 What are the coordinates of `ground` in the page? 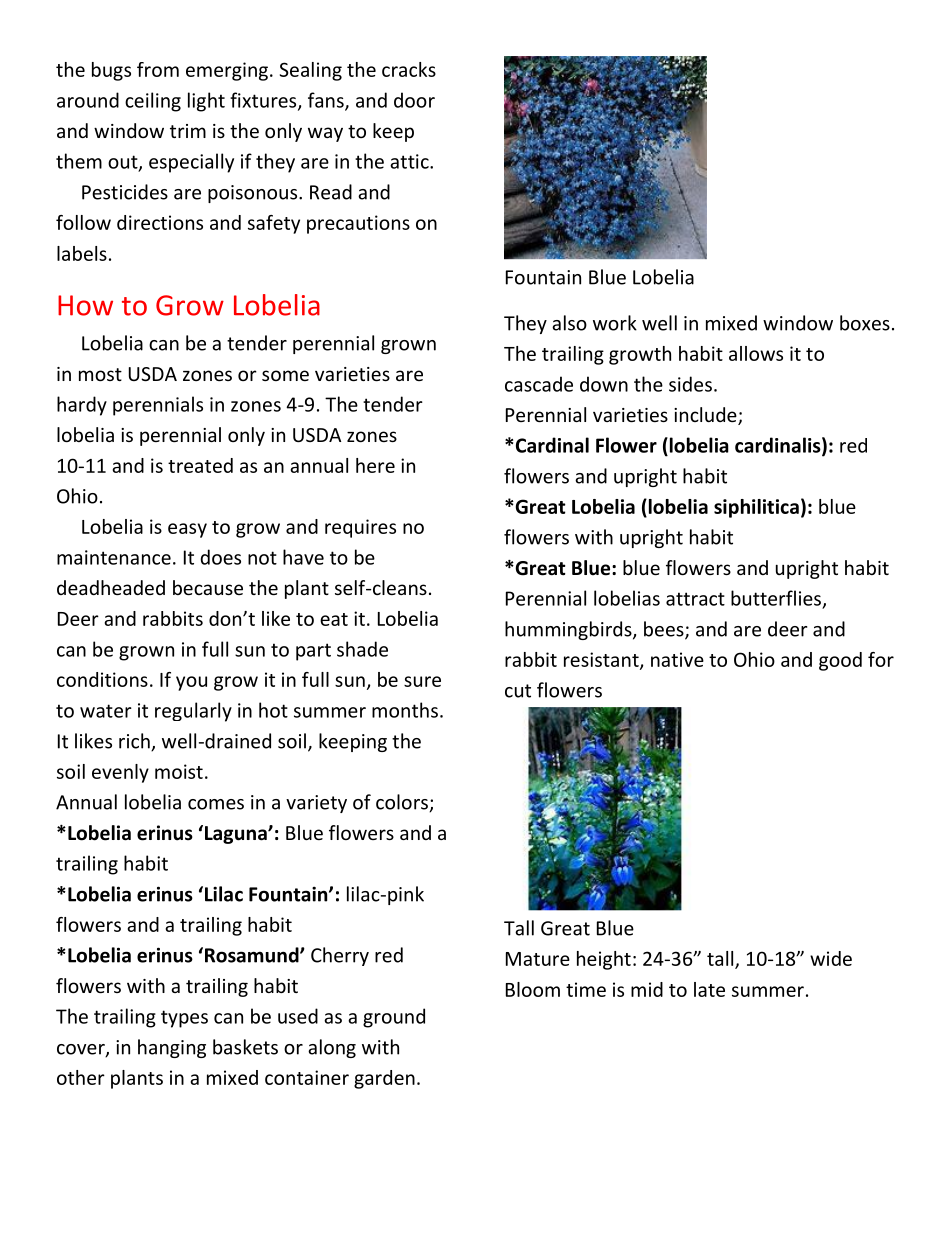 It's located at (394, 1018).
